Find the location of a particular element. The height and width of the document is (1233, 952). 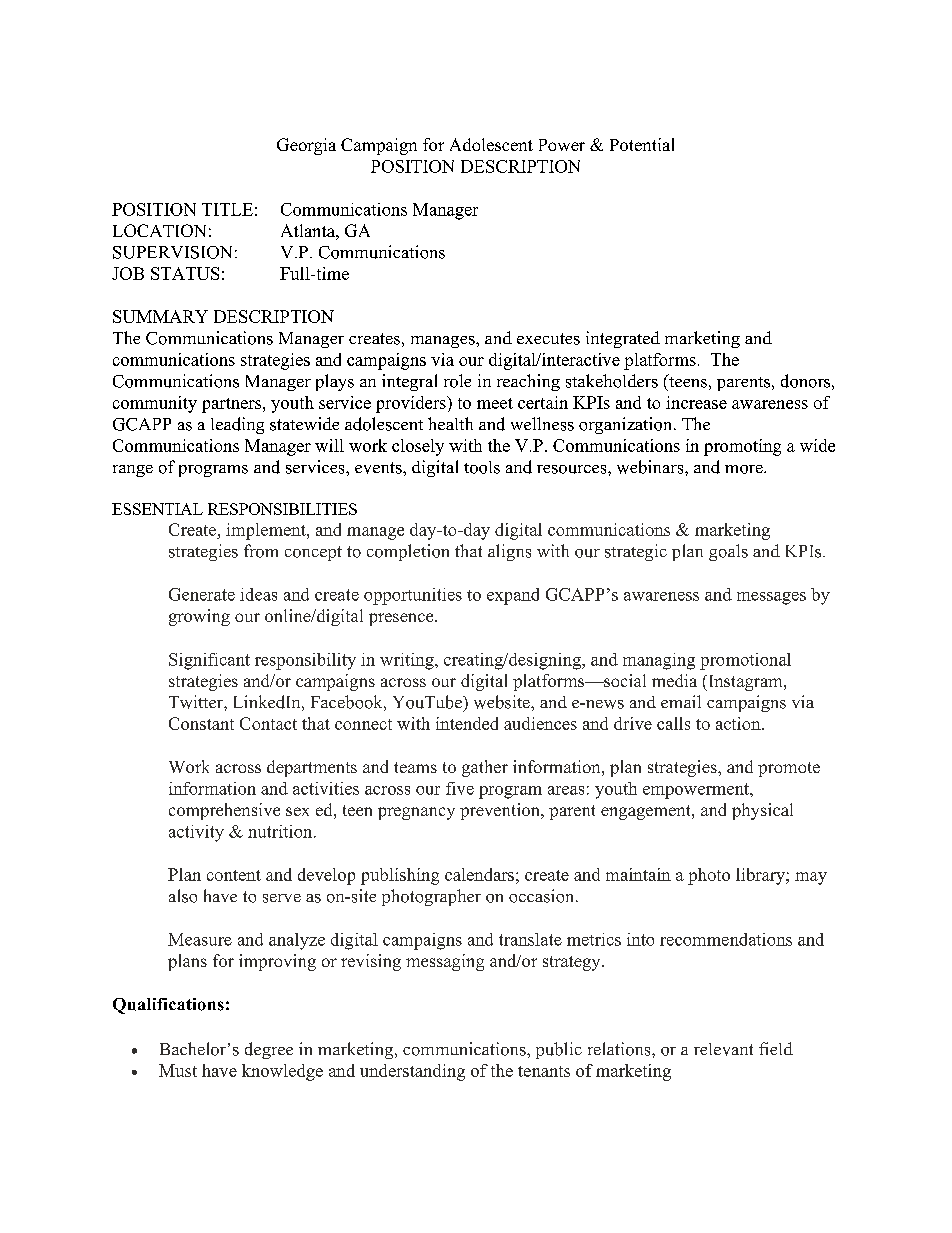

Potential is located at coordinates (642, 144).
